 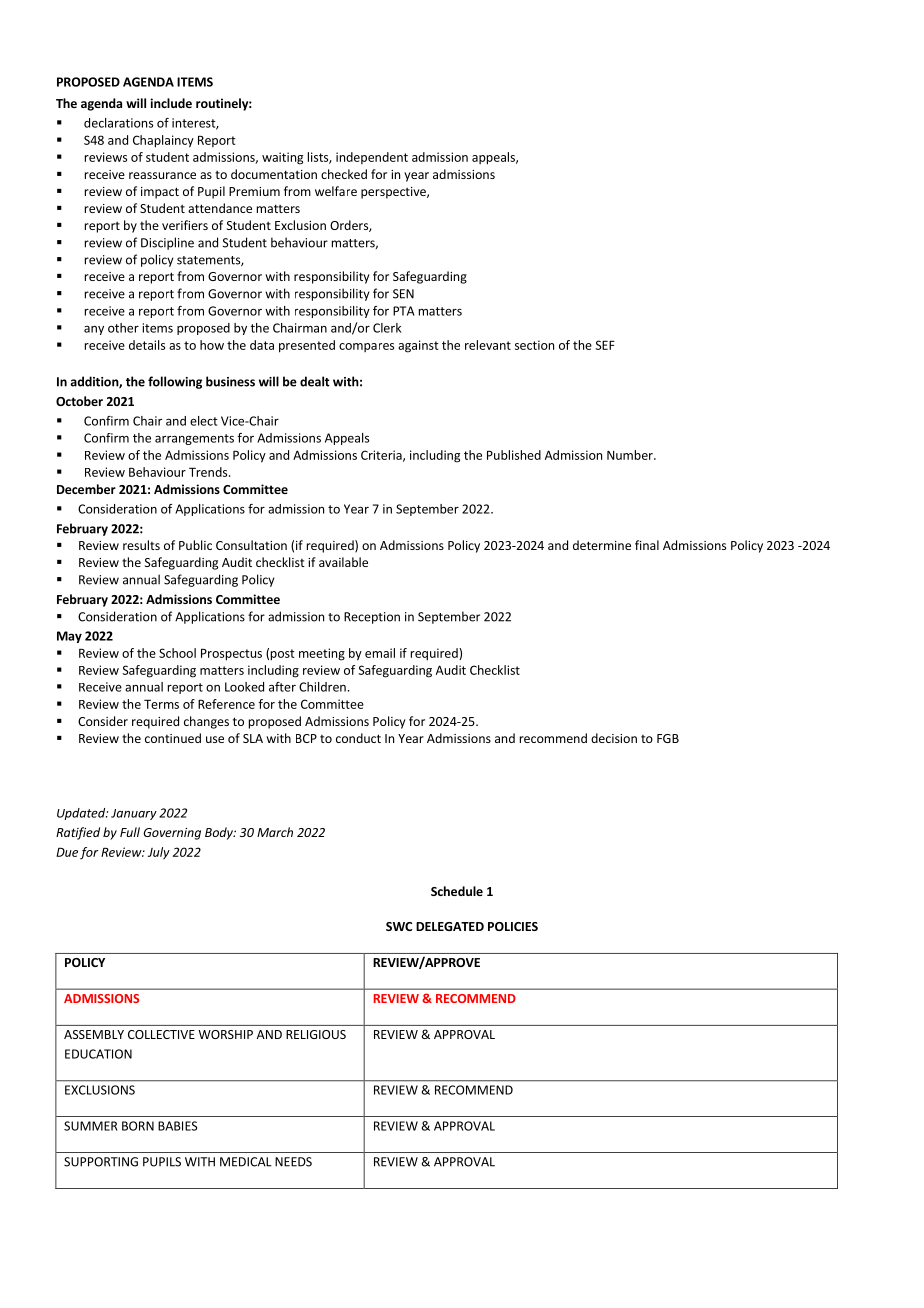 I want to click on January, so click(x=134, y=814).
